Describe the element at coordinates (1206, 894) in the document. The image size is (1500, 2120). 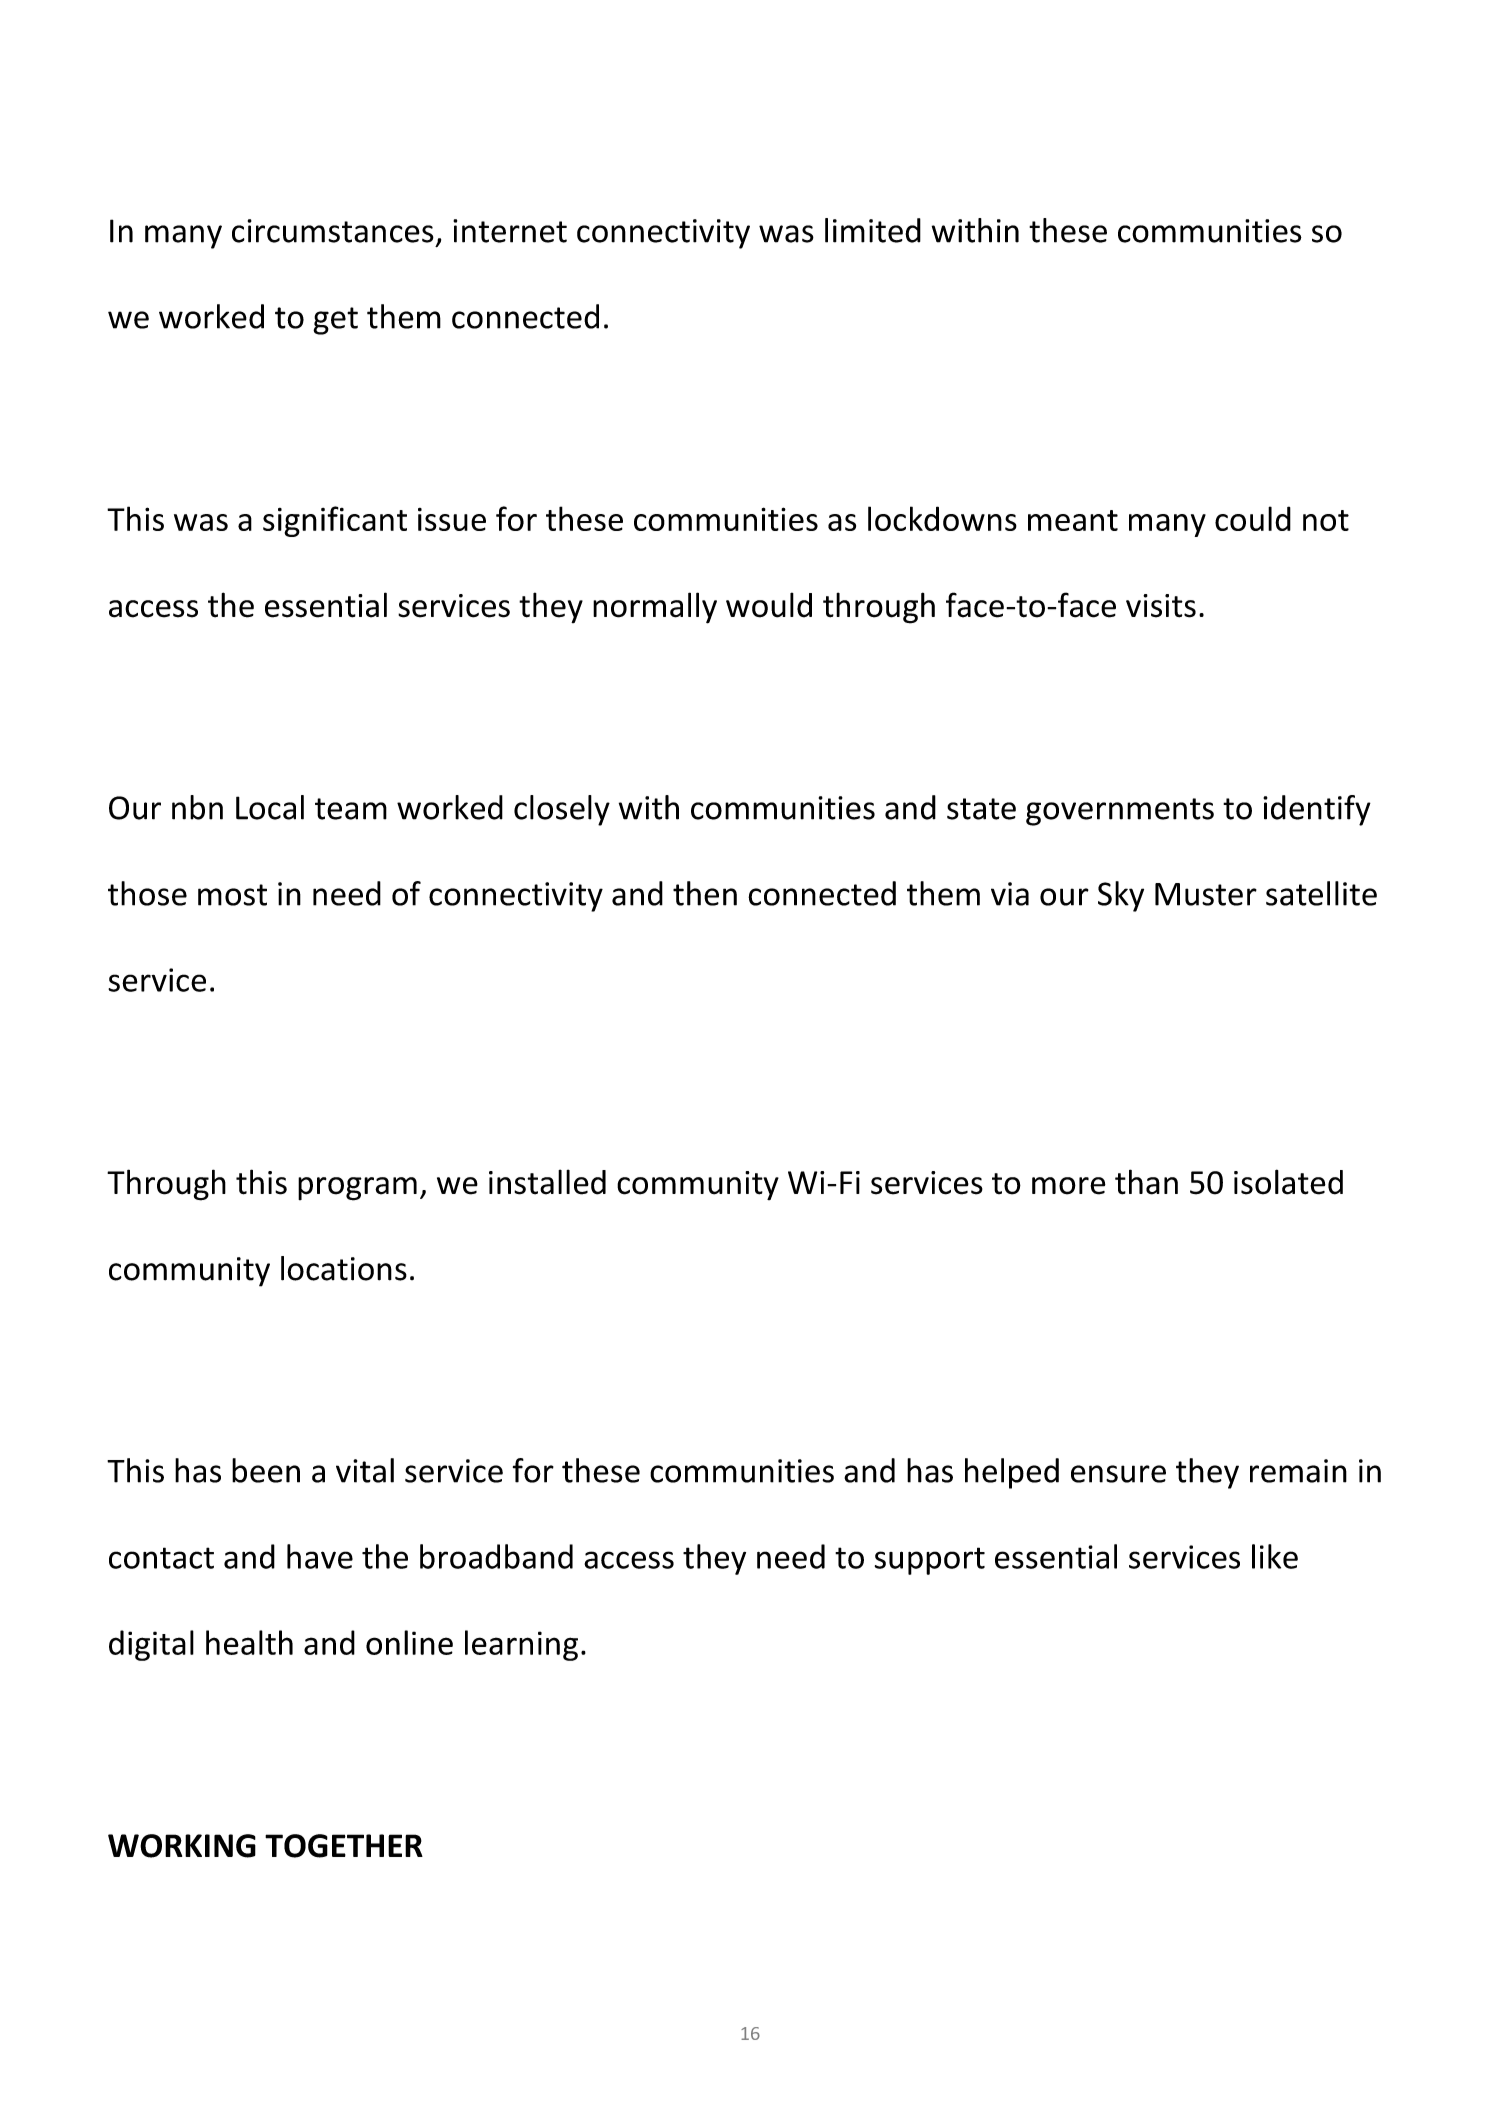
I see `Muster` at that location.
